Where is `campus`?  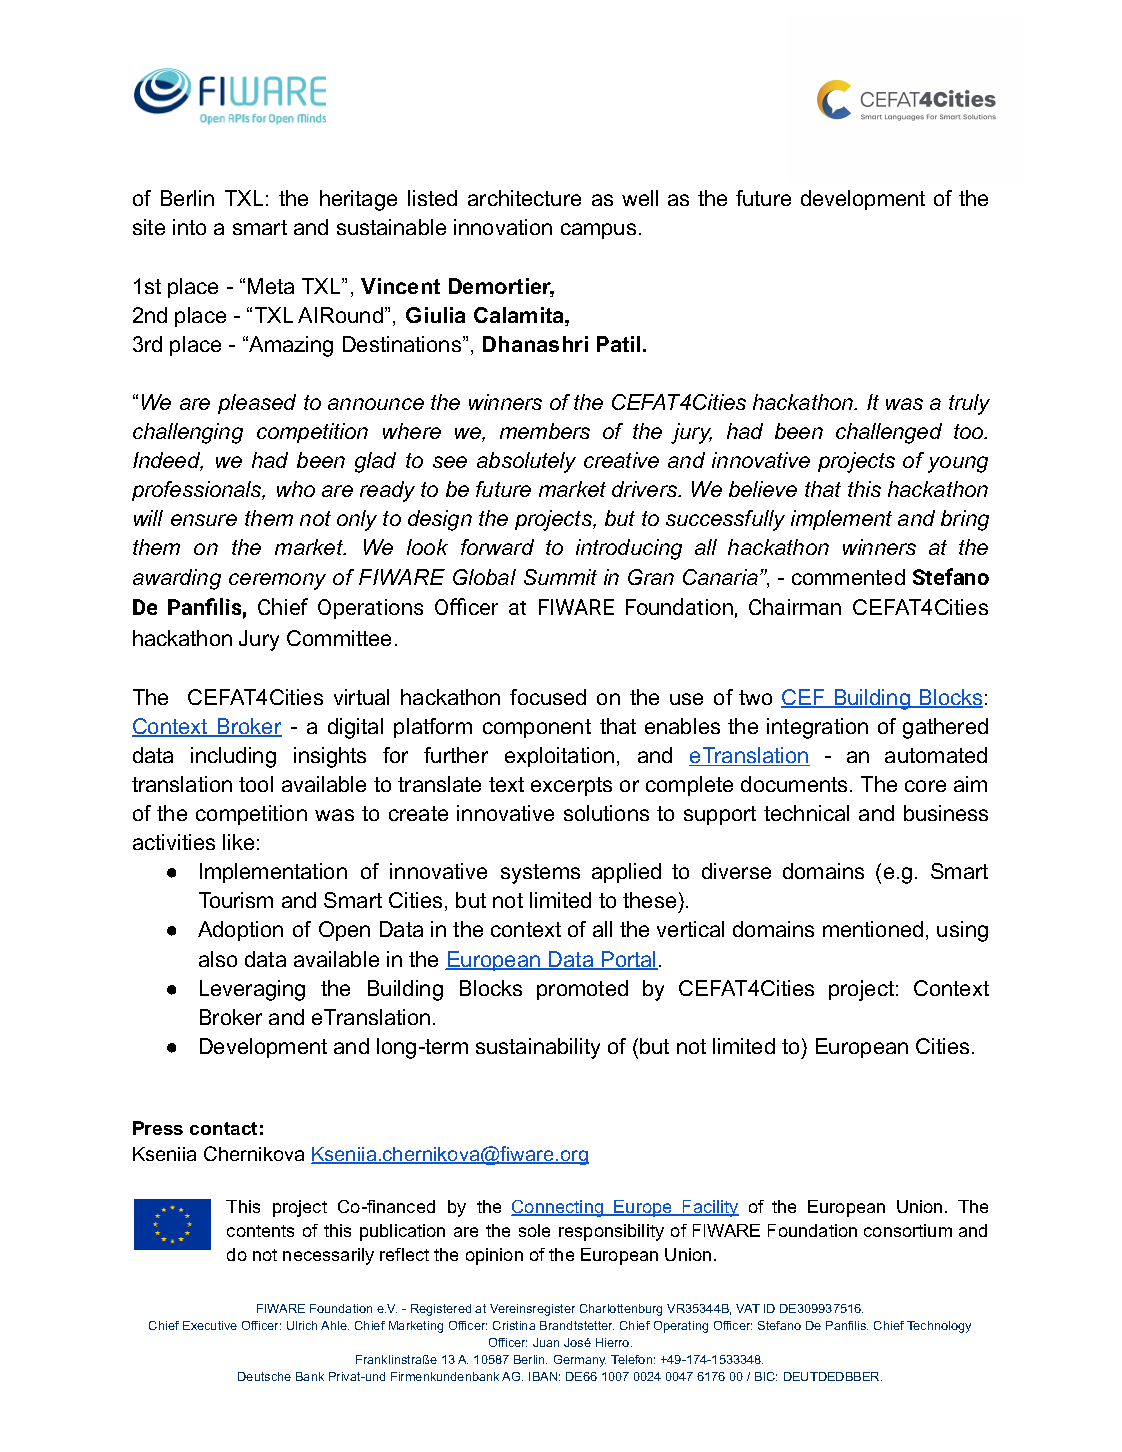
campus is located at coordinates (598, 231).
